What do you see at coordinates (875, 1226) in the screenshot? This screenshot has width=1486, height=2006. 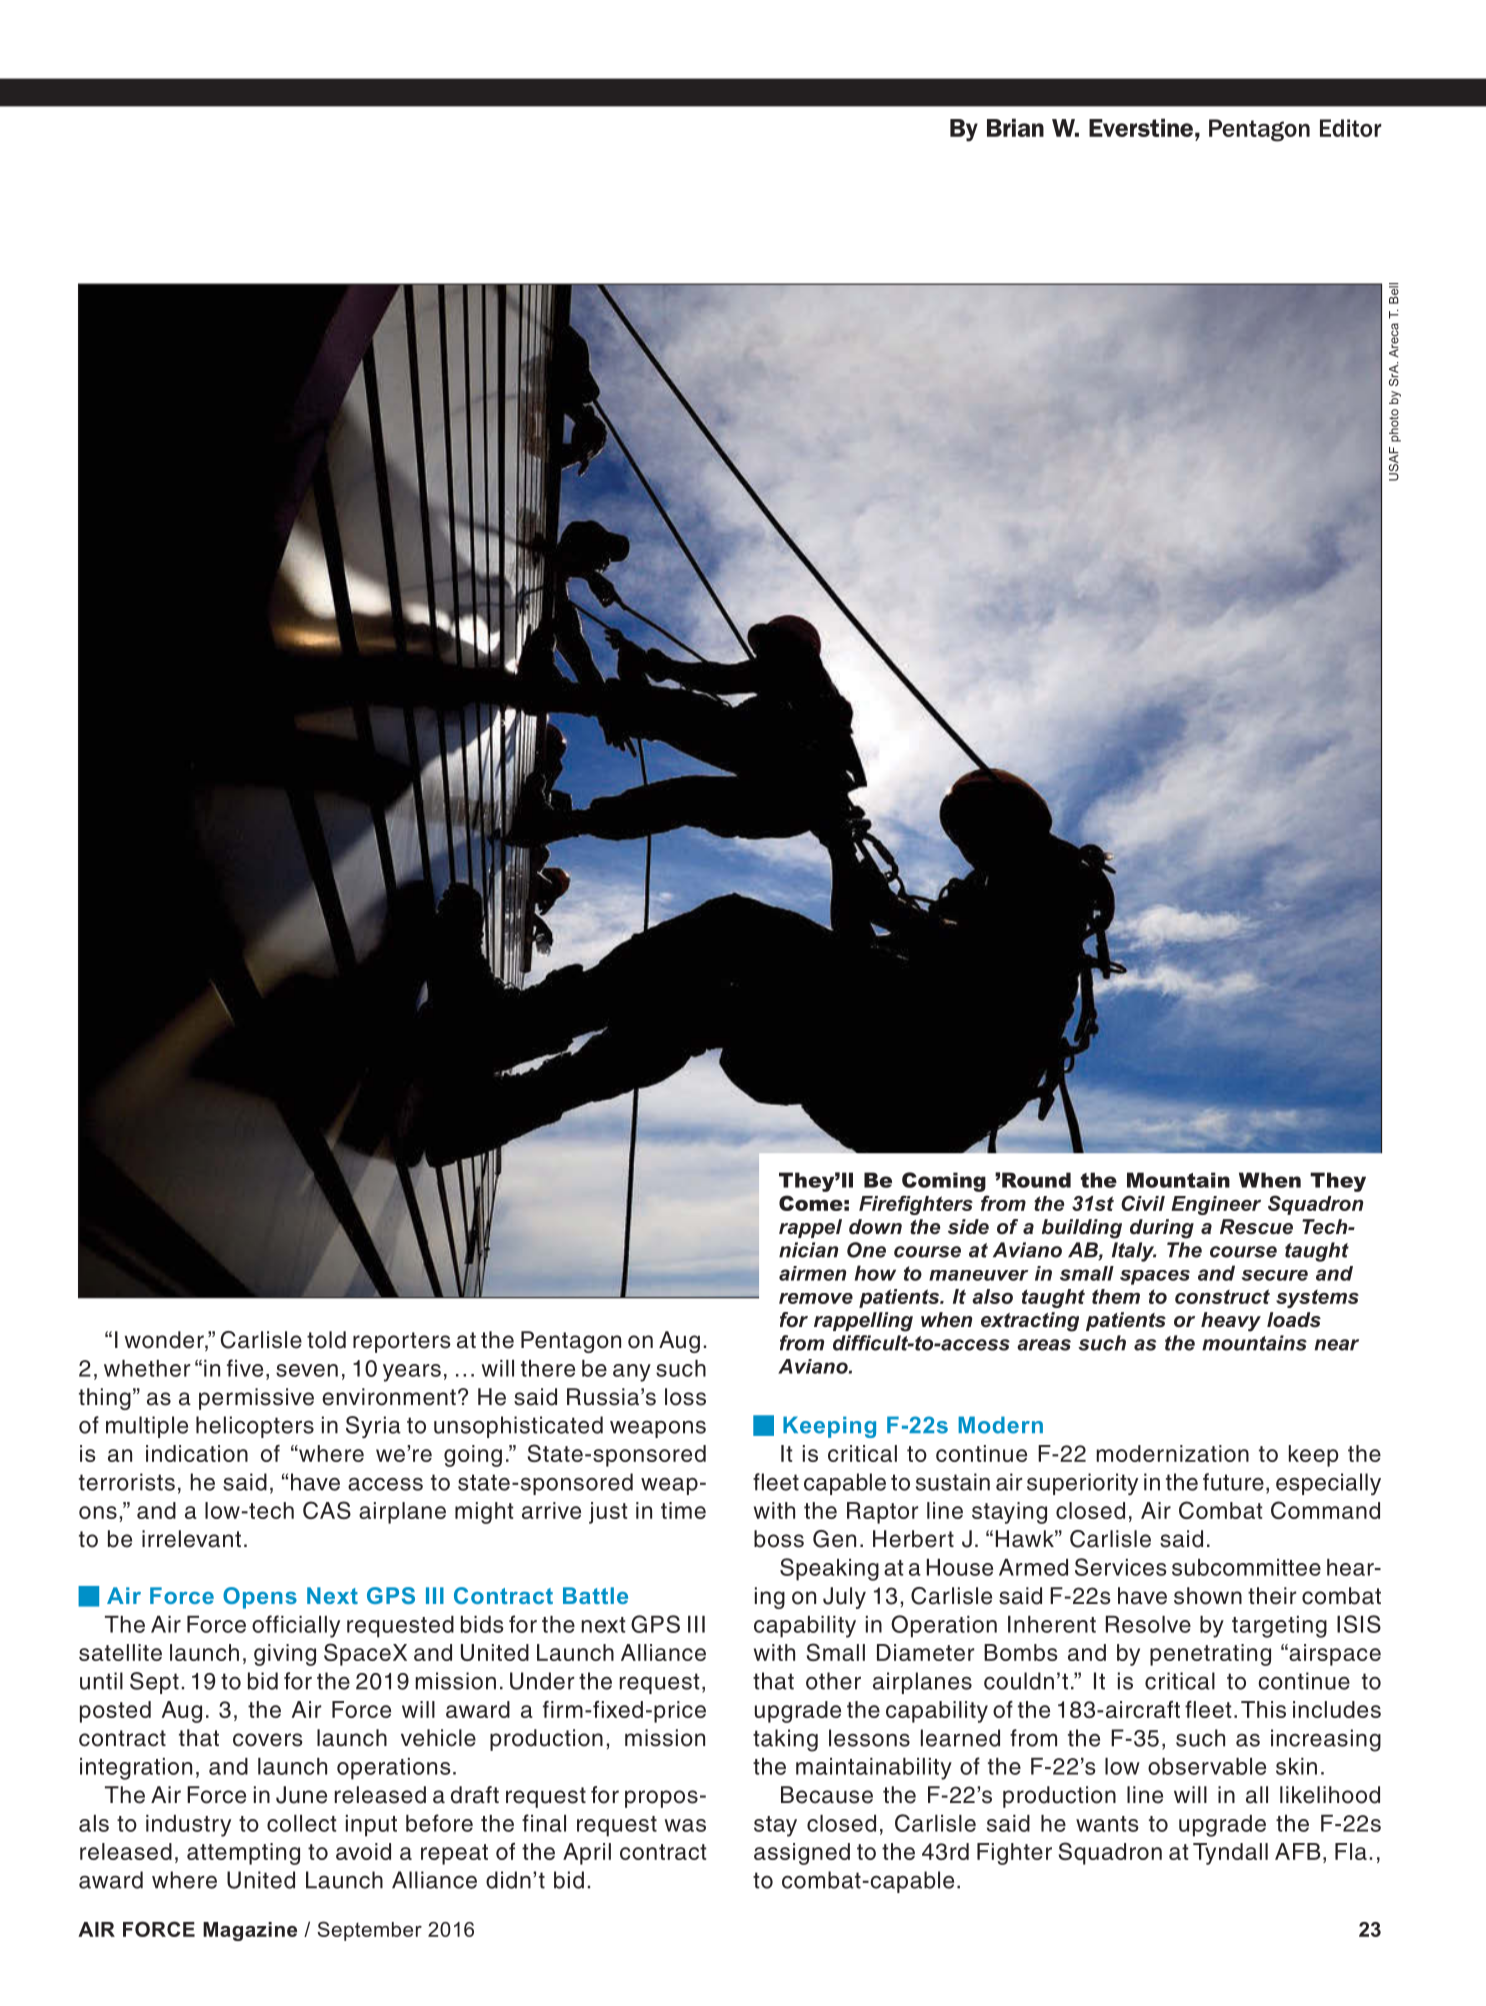 I see `down` at bounding box center [875, 1226].
